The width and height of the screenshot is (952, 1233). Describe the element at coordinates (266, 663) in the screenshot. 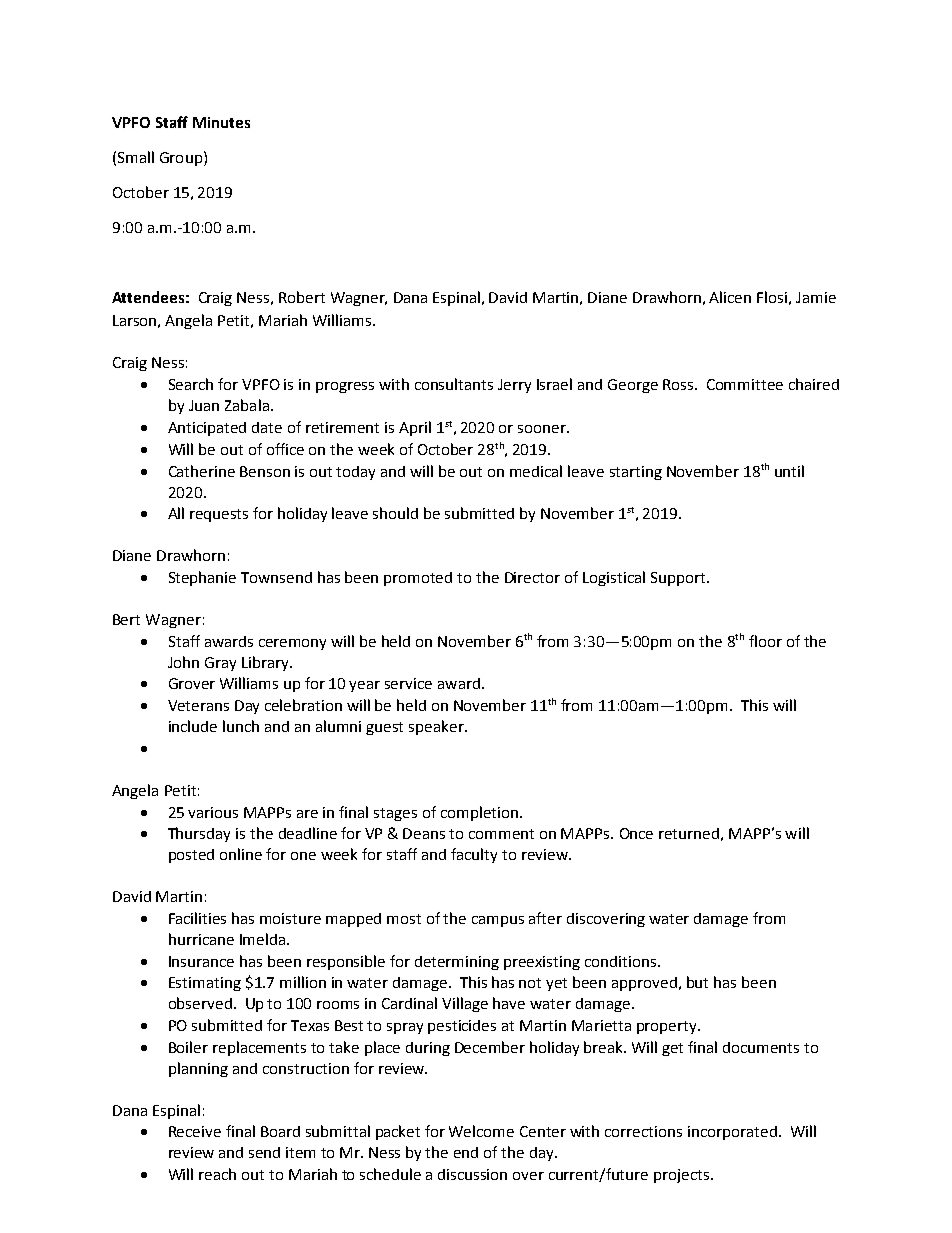

I see `Library` at that location.
